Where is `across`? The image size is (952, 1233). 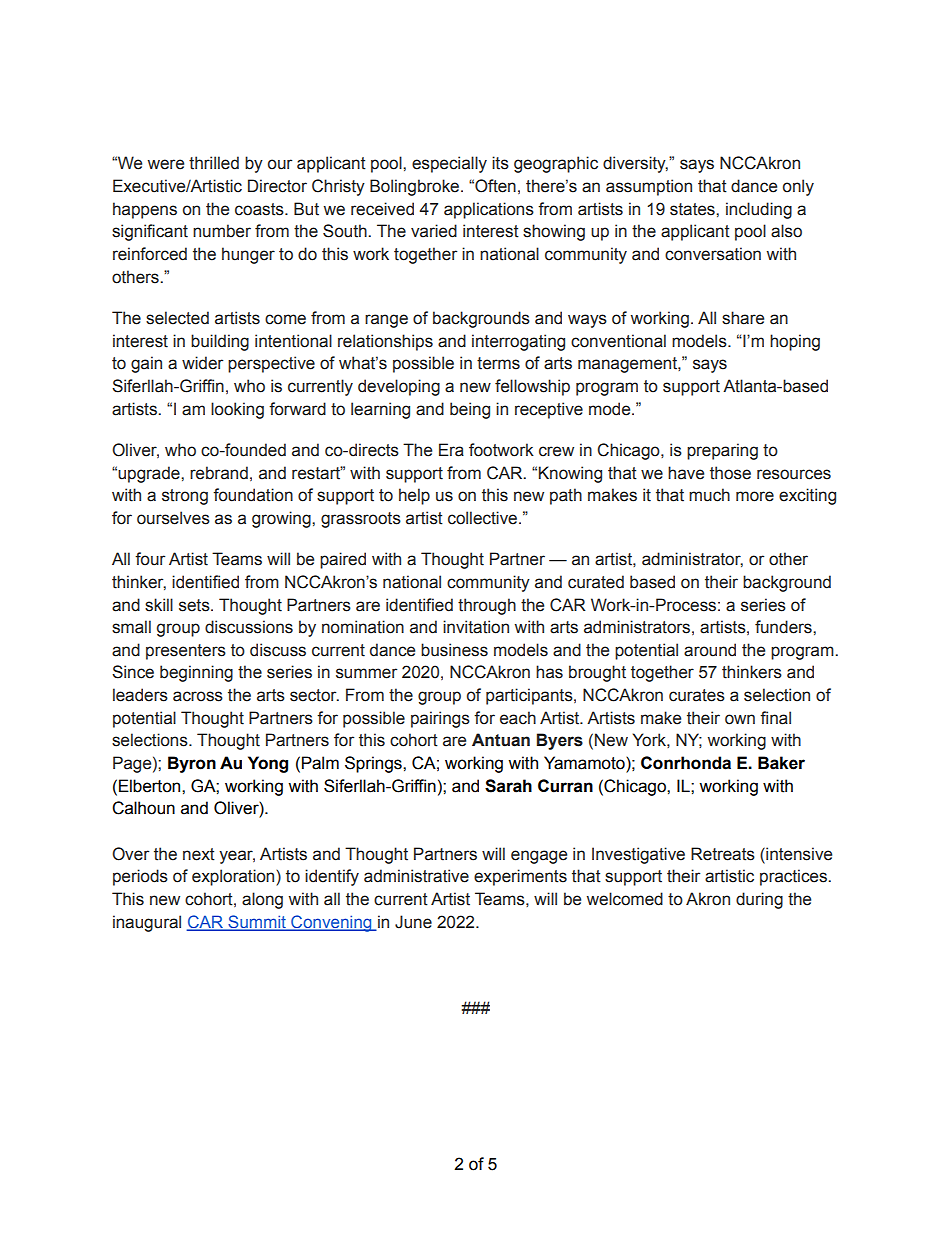
across is located at coordinates (198, 696).
